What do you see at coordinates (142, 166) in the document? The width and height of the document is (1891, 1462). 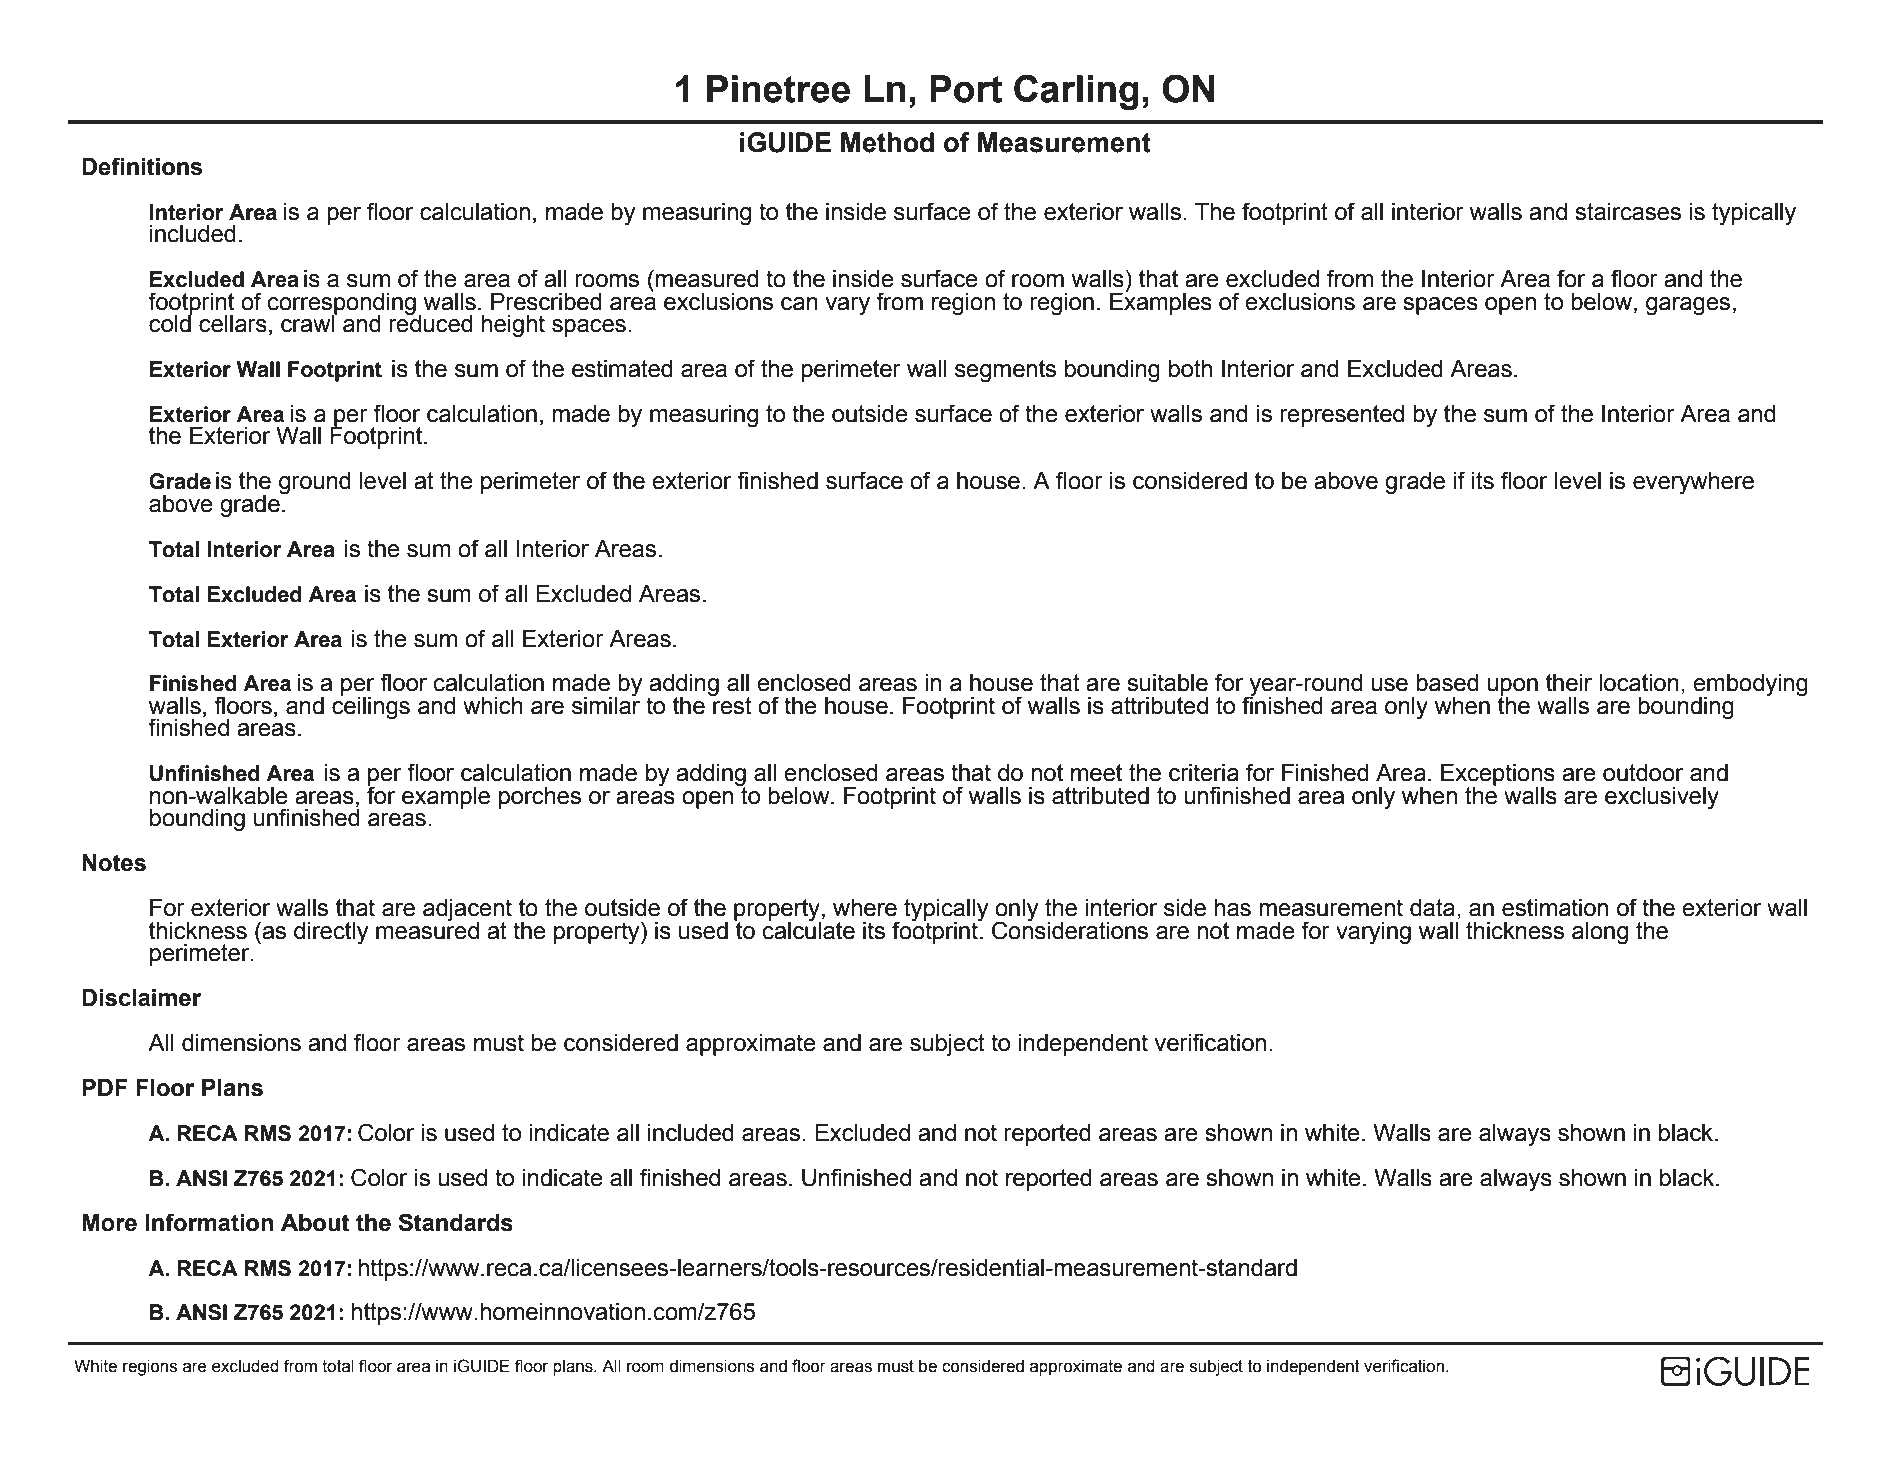 I see `Definitions` at bounding box center [142, 166].
